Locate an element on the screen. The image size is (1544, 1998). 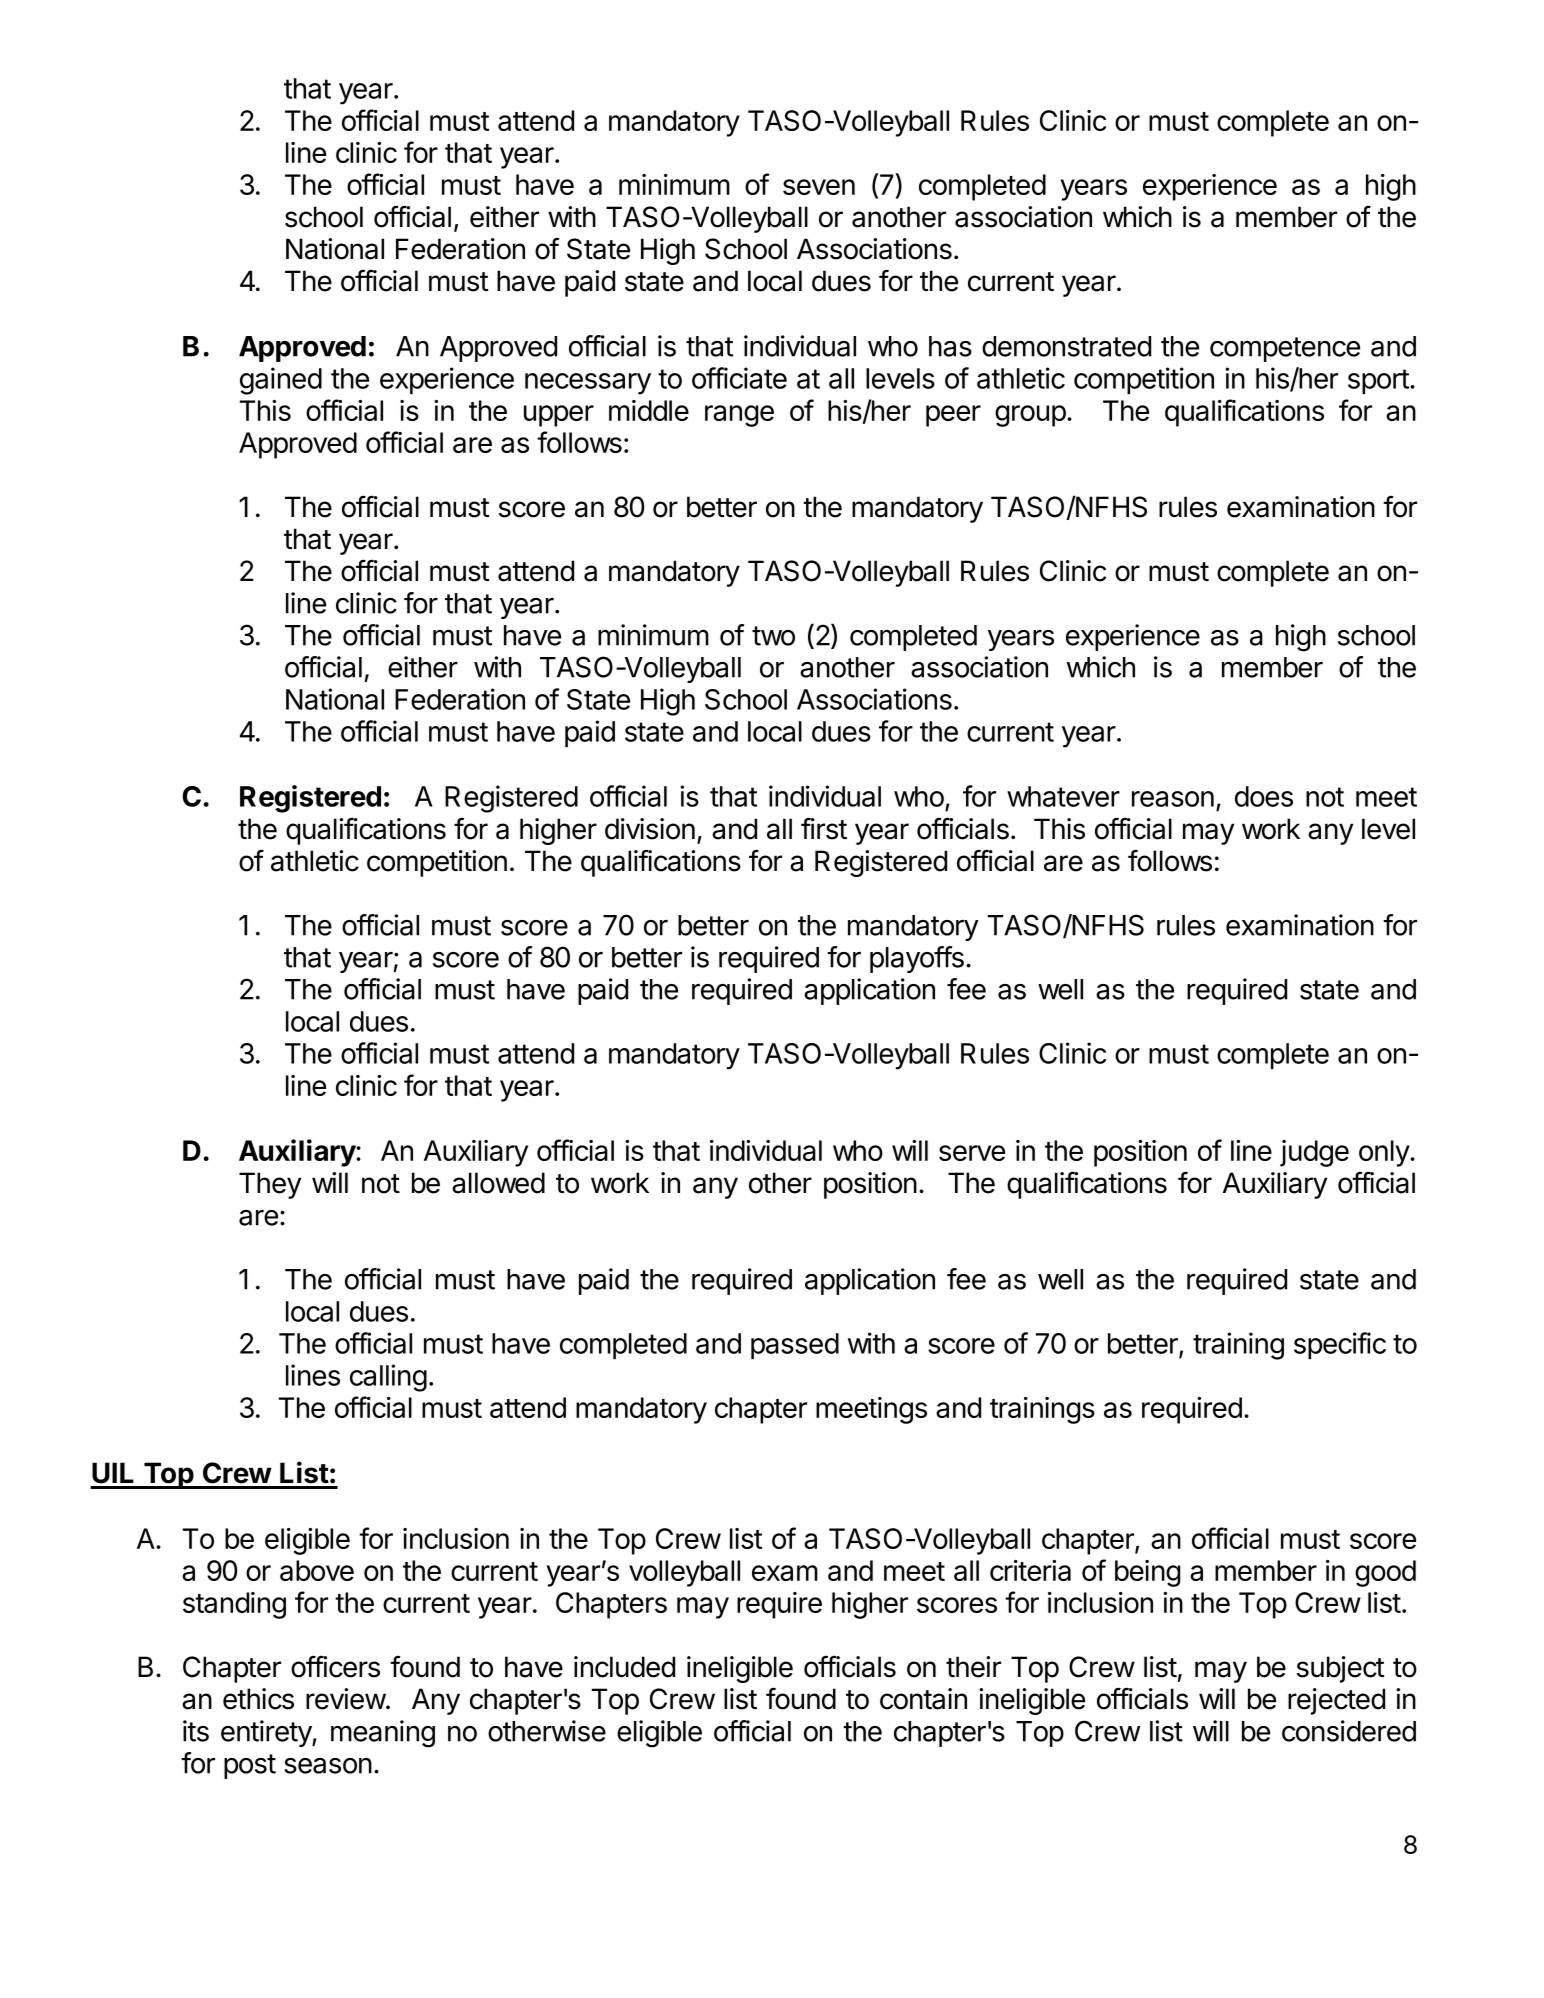
review is located at coordinates (346, 1699).
